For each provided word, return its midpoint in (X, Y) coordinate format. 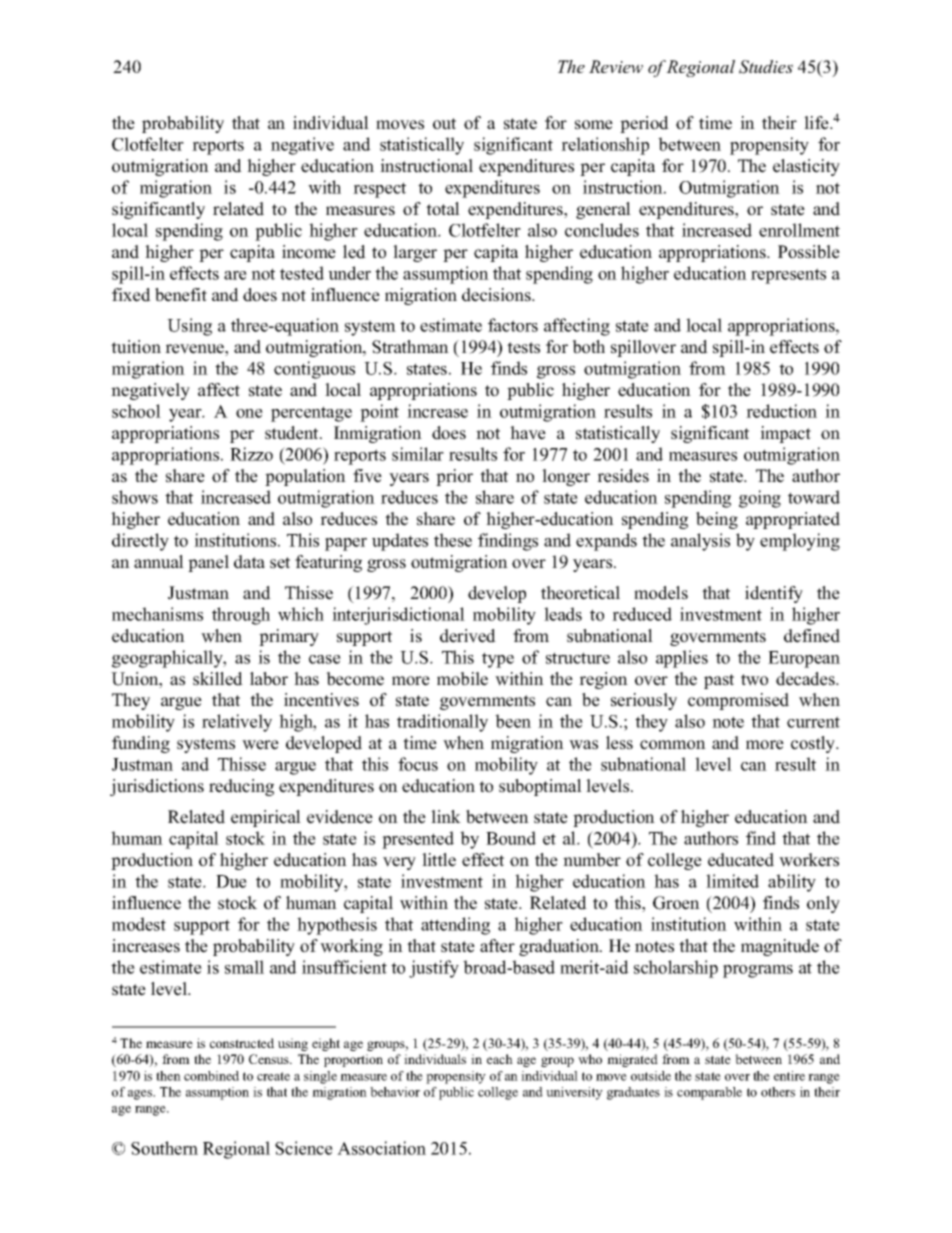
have (528, 433)
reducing (241, 787)
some (594, 125)
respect (379, 190)
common (673, 745)
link (446, 816)
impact (785, 434)
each (500, 1059)
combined (211, 1076)
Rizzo (251, 454)
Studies (766, 67)
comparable (709, 1093)
